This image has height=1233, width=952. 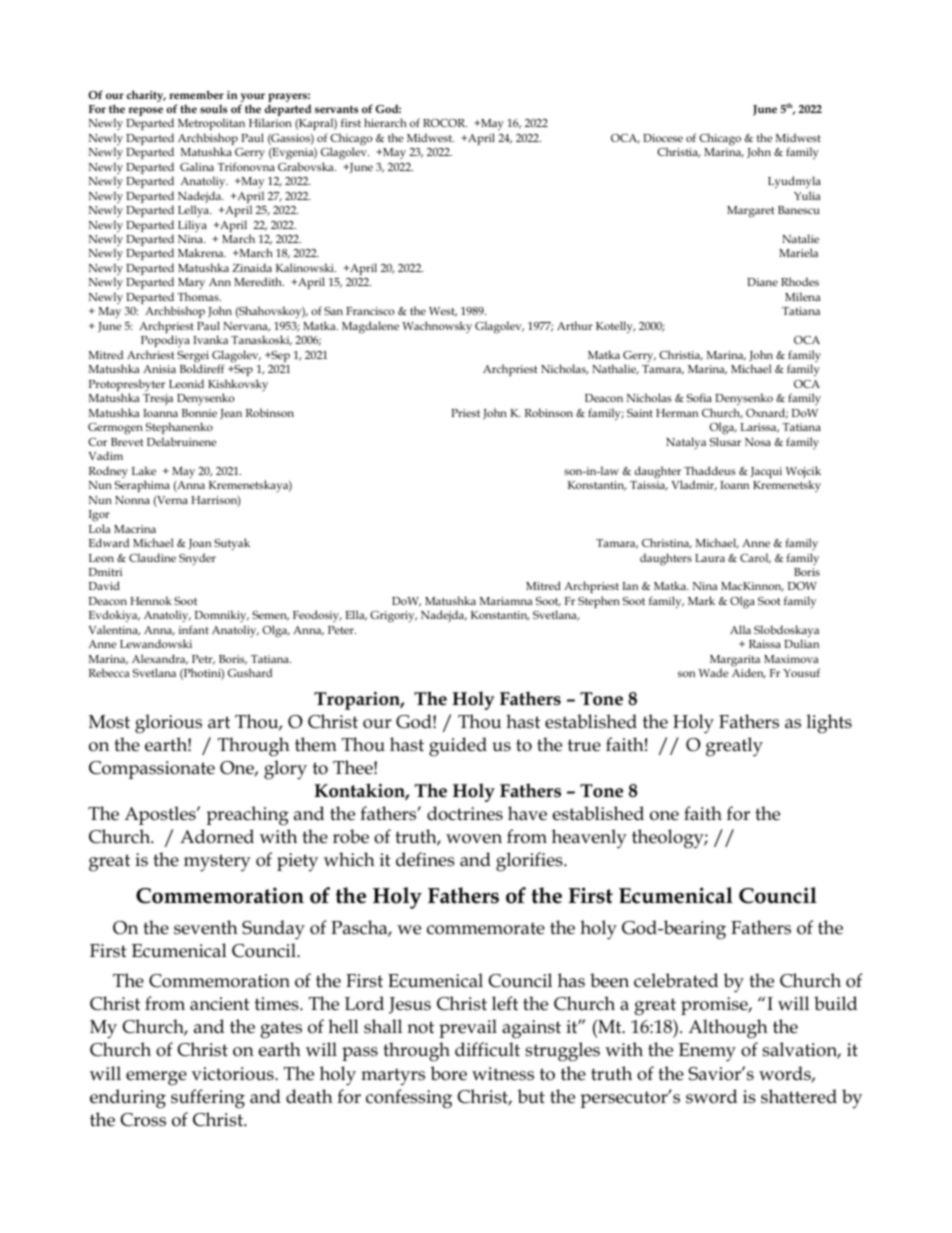 I want to click on Ella, so click(x=356, y=615).
